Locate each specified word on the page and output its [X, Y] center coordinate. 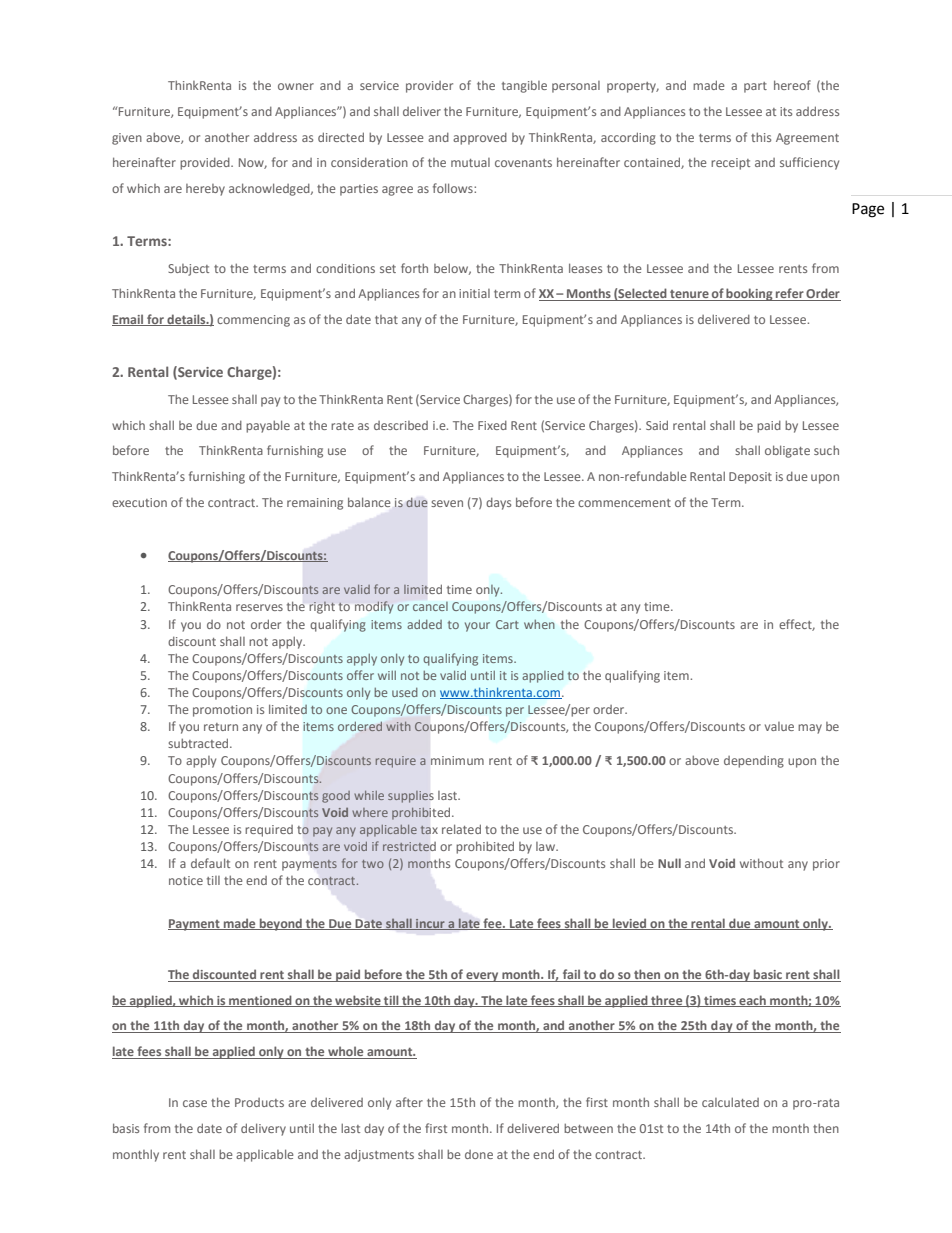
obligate [787, 451]
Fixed [492, 425]
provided [206, 163]
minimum [457, 760]
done [479, 1154]
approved [480, 138]
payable [268, 426]
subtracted [199, 743]
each [752, 1001]
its [786, 111]
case [195, 1103]
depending [754, 762]
